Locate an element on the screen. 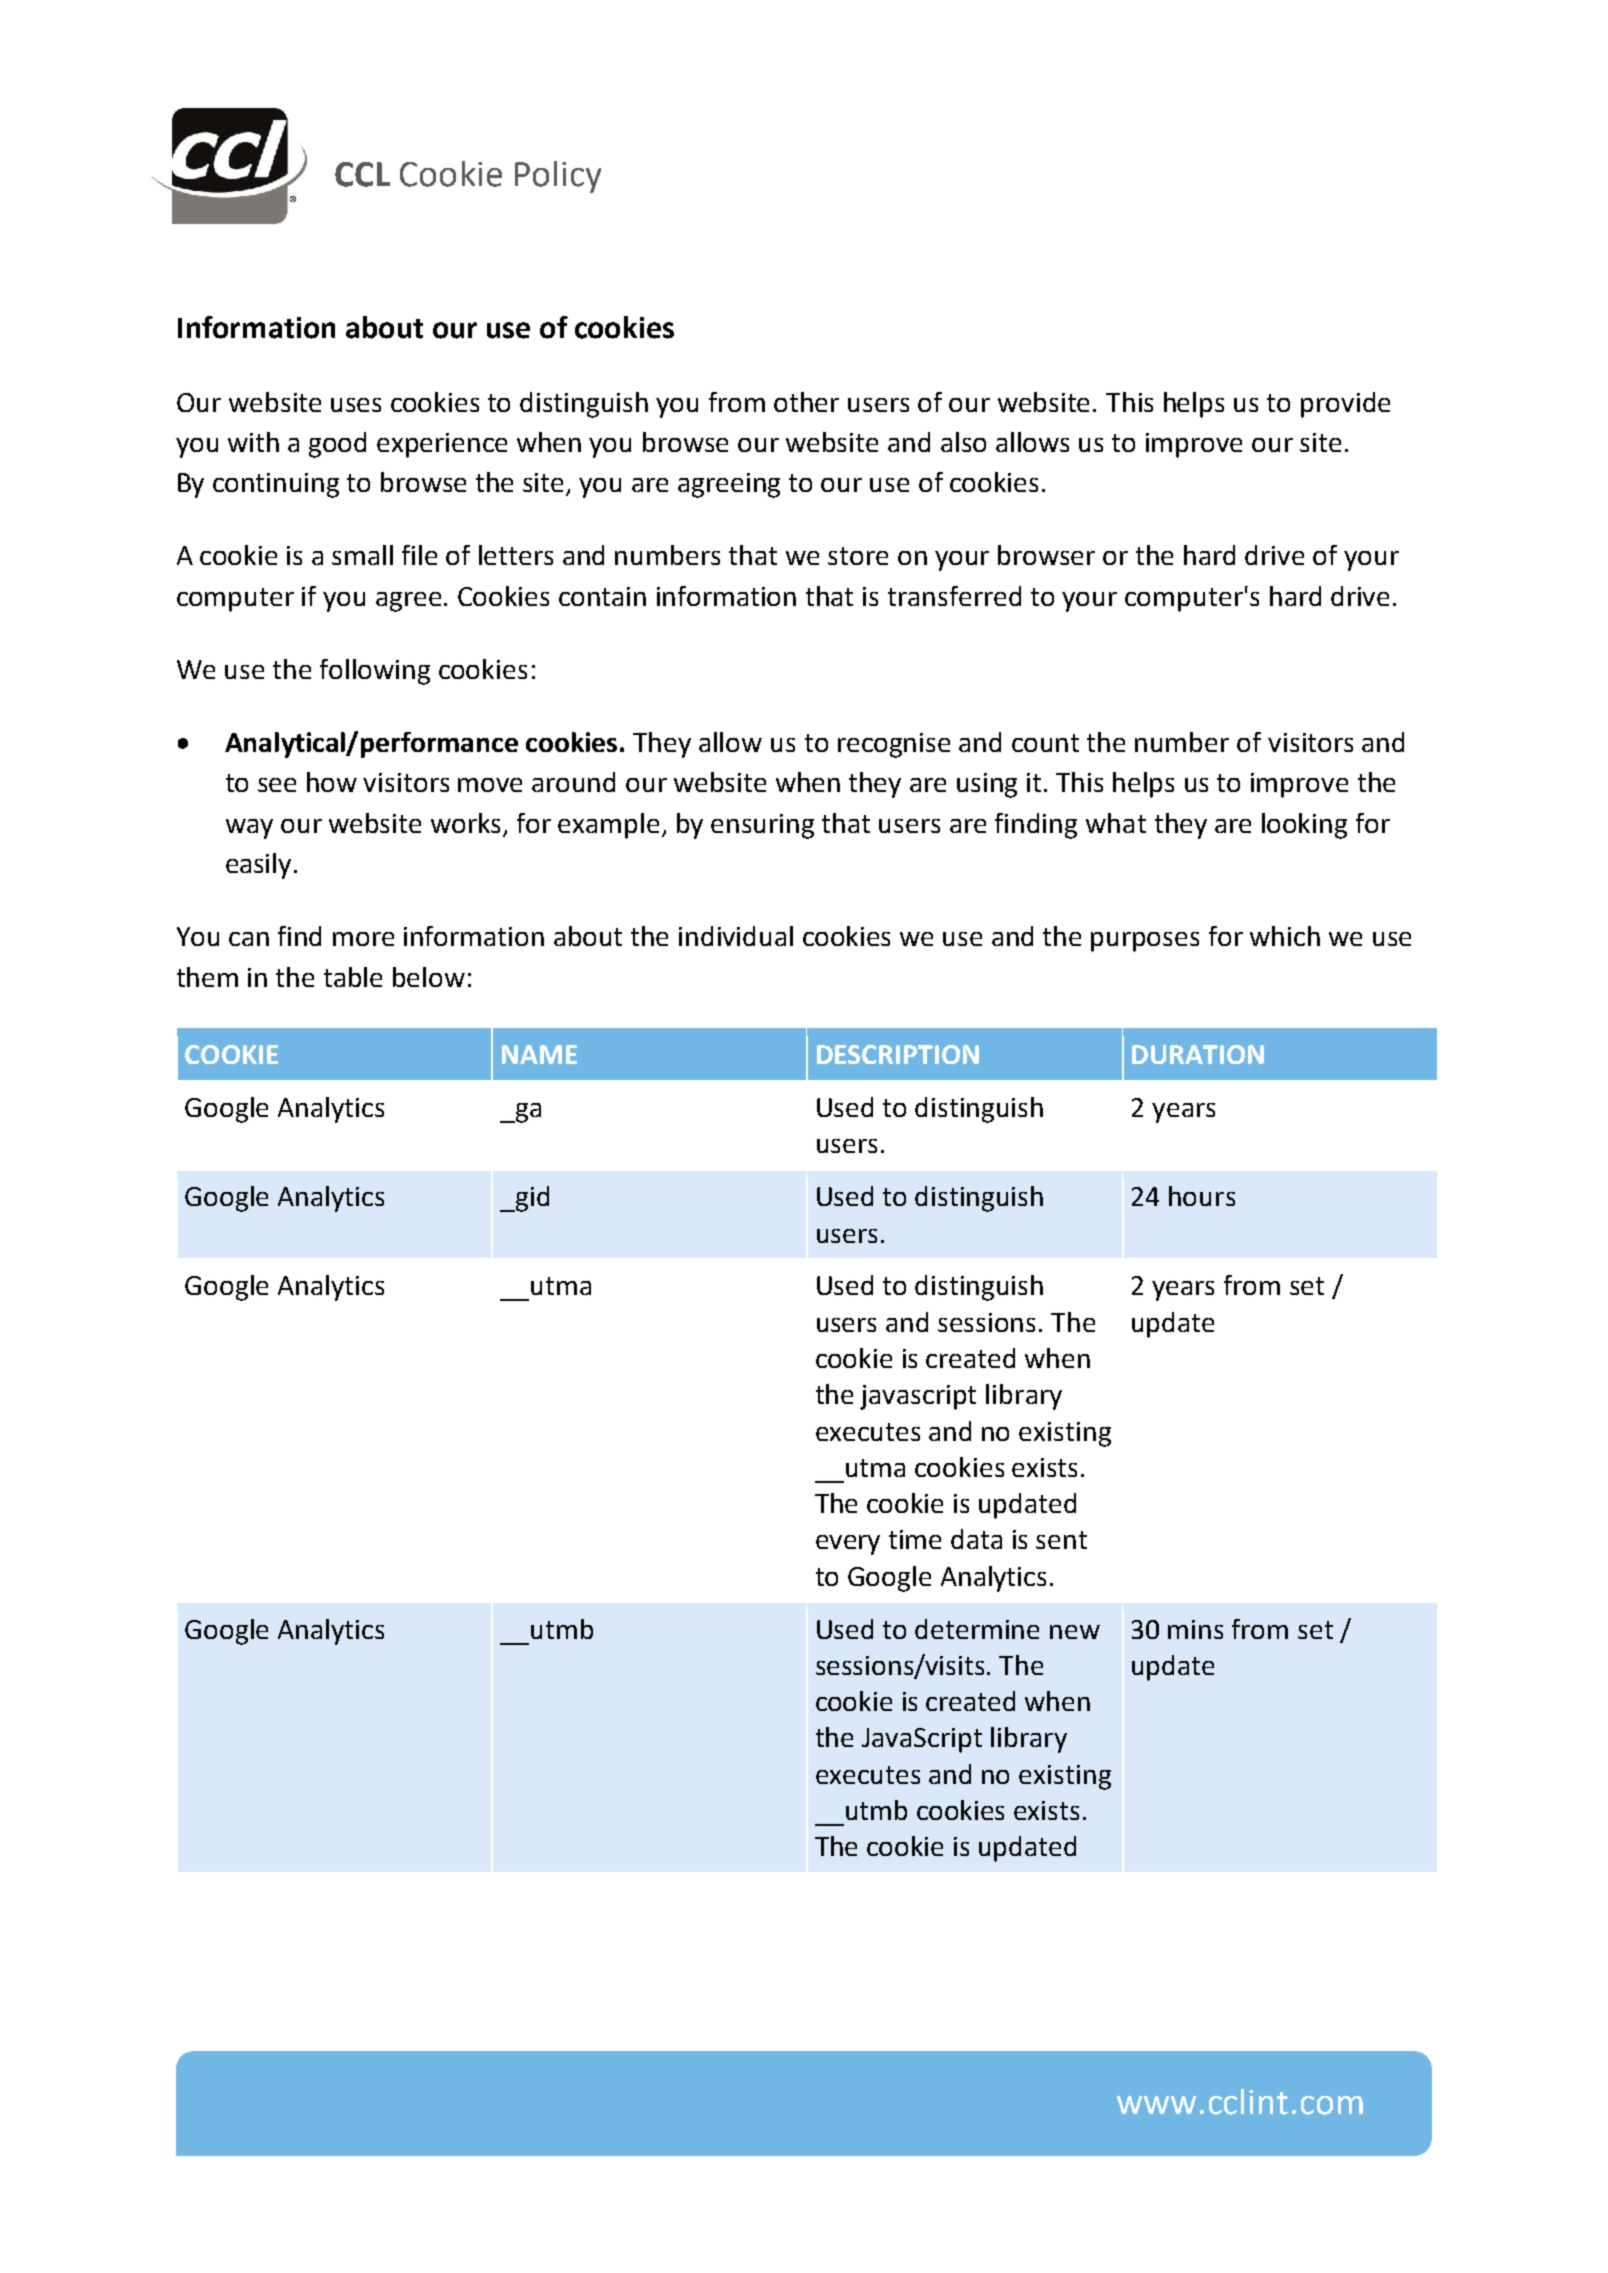 This screenshot has width=1608, height=2273. every is located at coordinates (848, 1545).
